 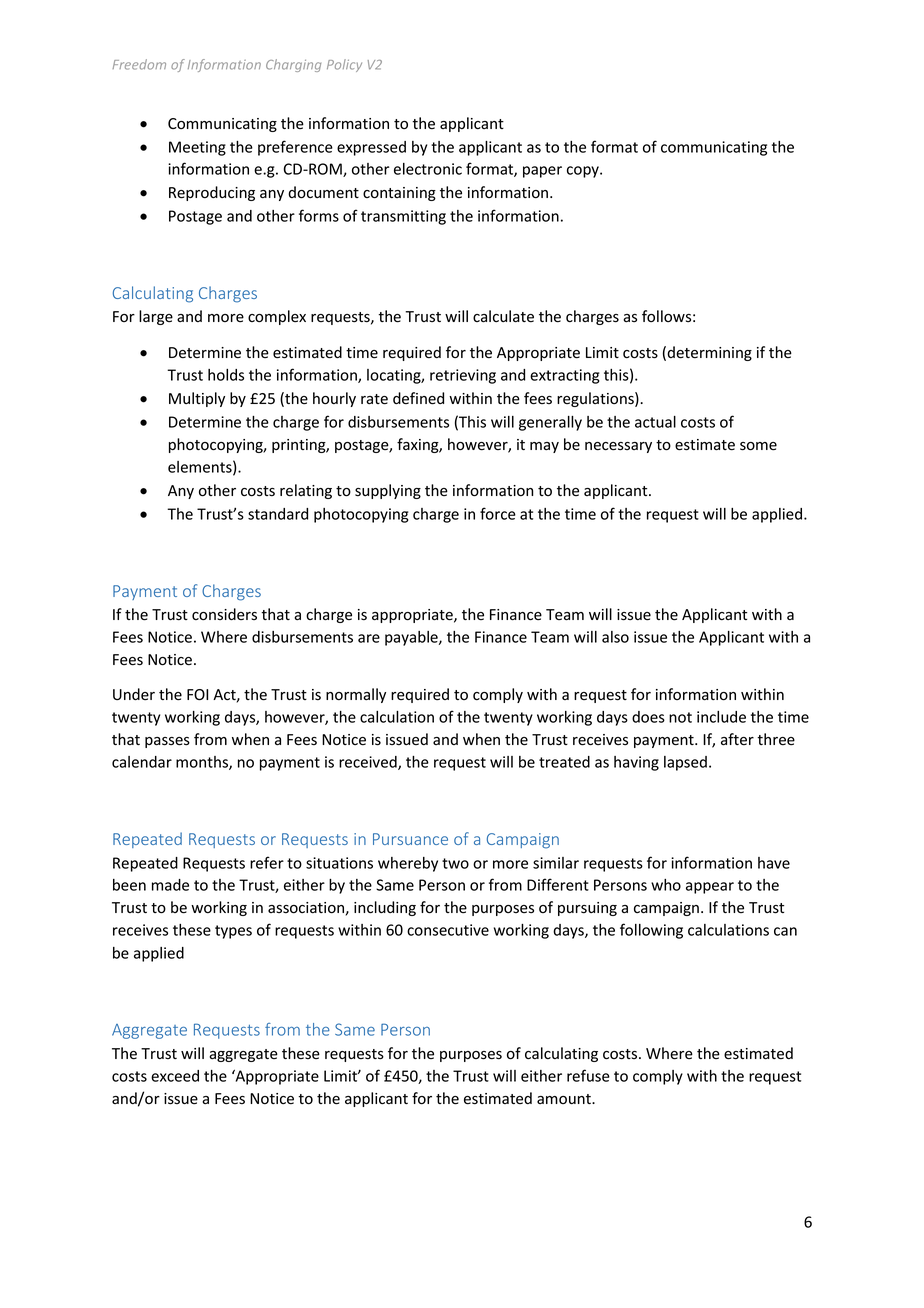 What do you see at coordinates (428, 169) in the screenshot?
I see `electronic` at bounding box center [428, 169].
